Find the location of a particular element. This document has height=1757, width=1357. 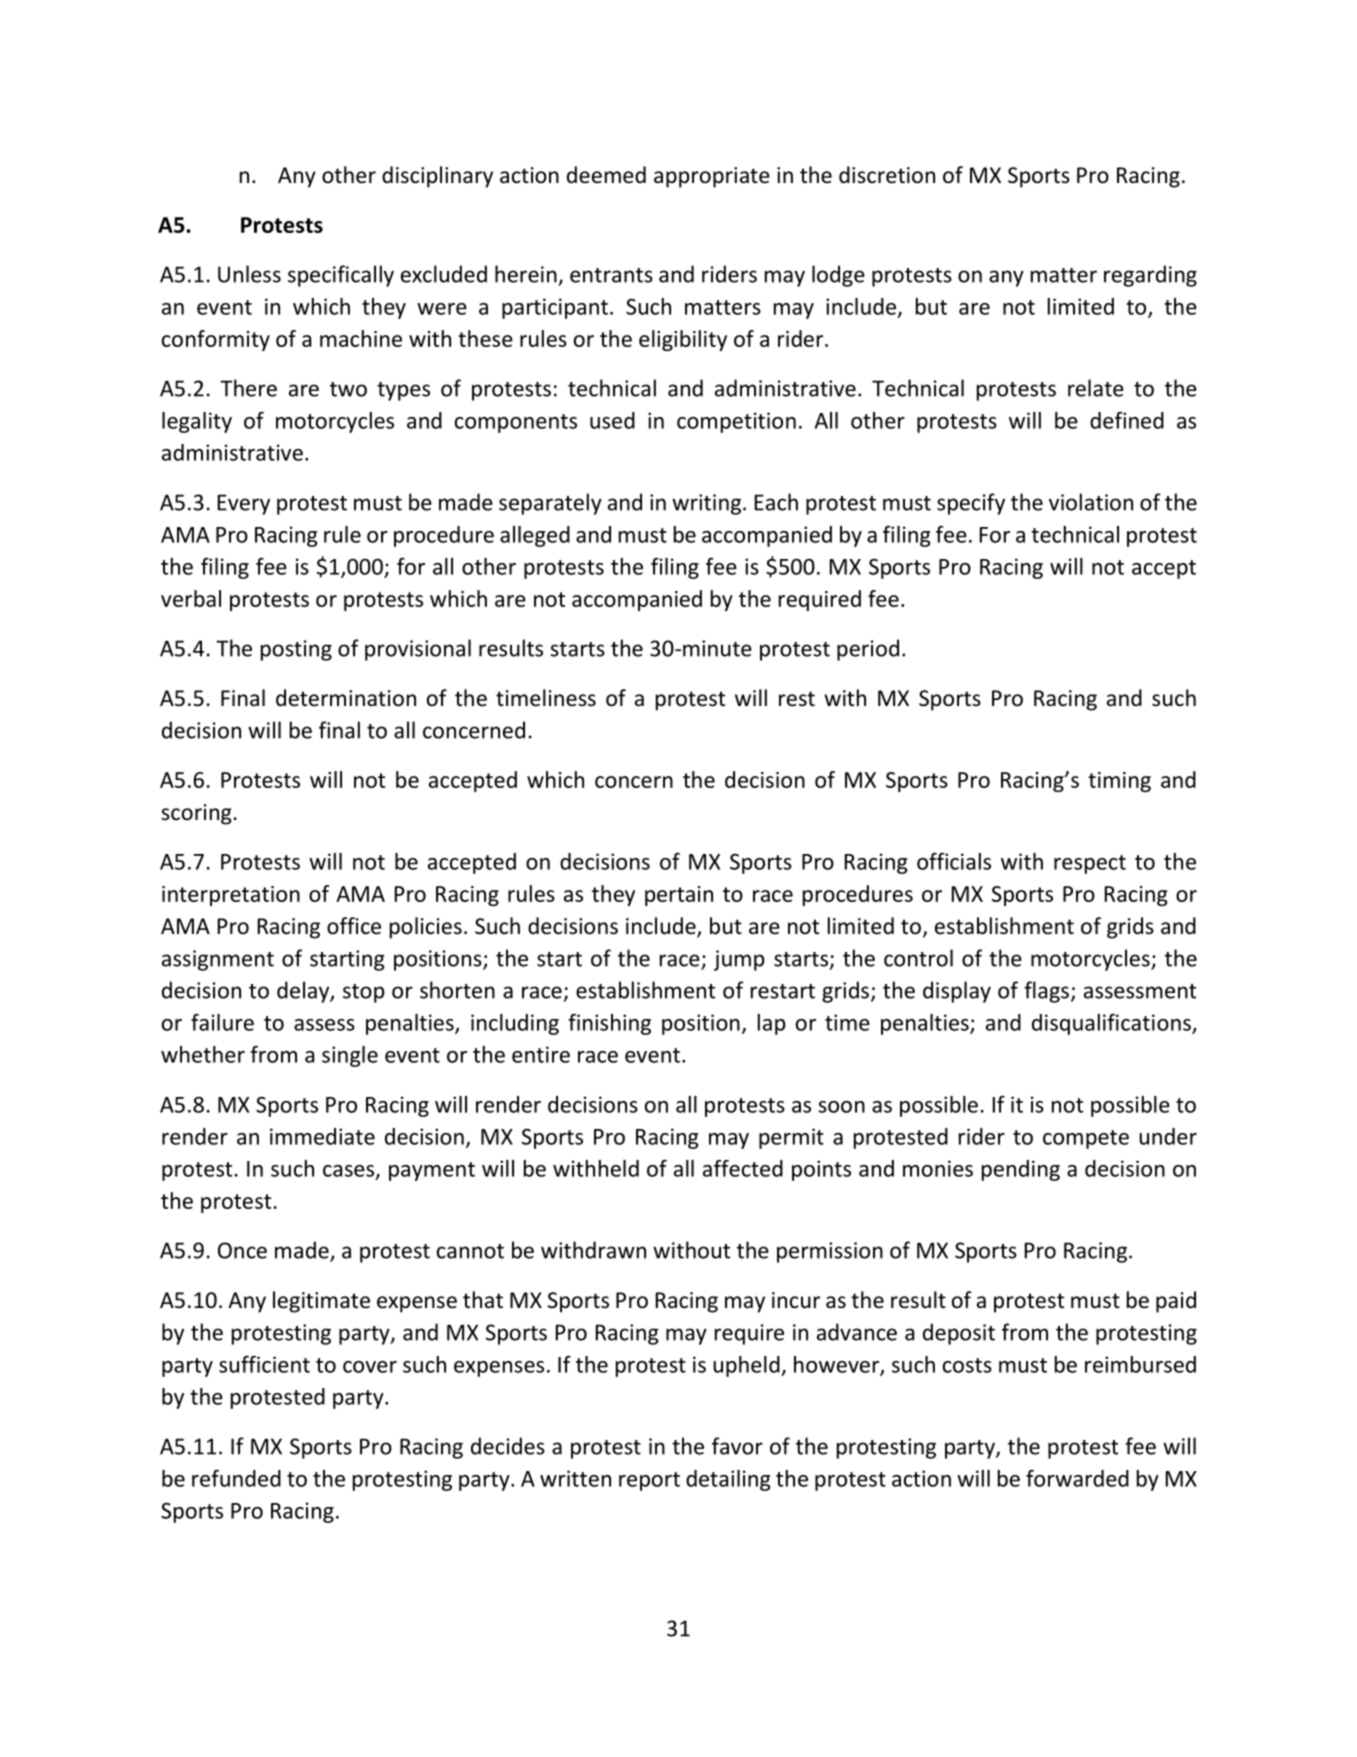

refunded is located at coordinates (236, 1478).
